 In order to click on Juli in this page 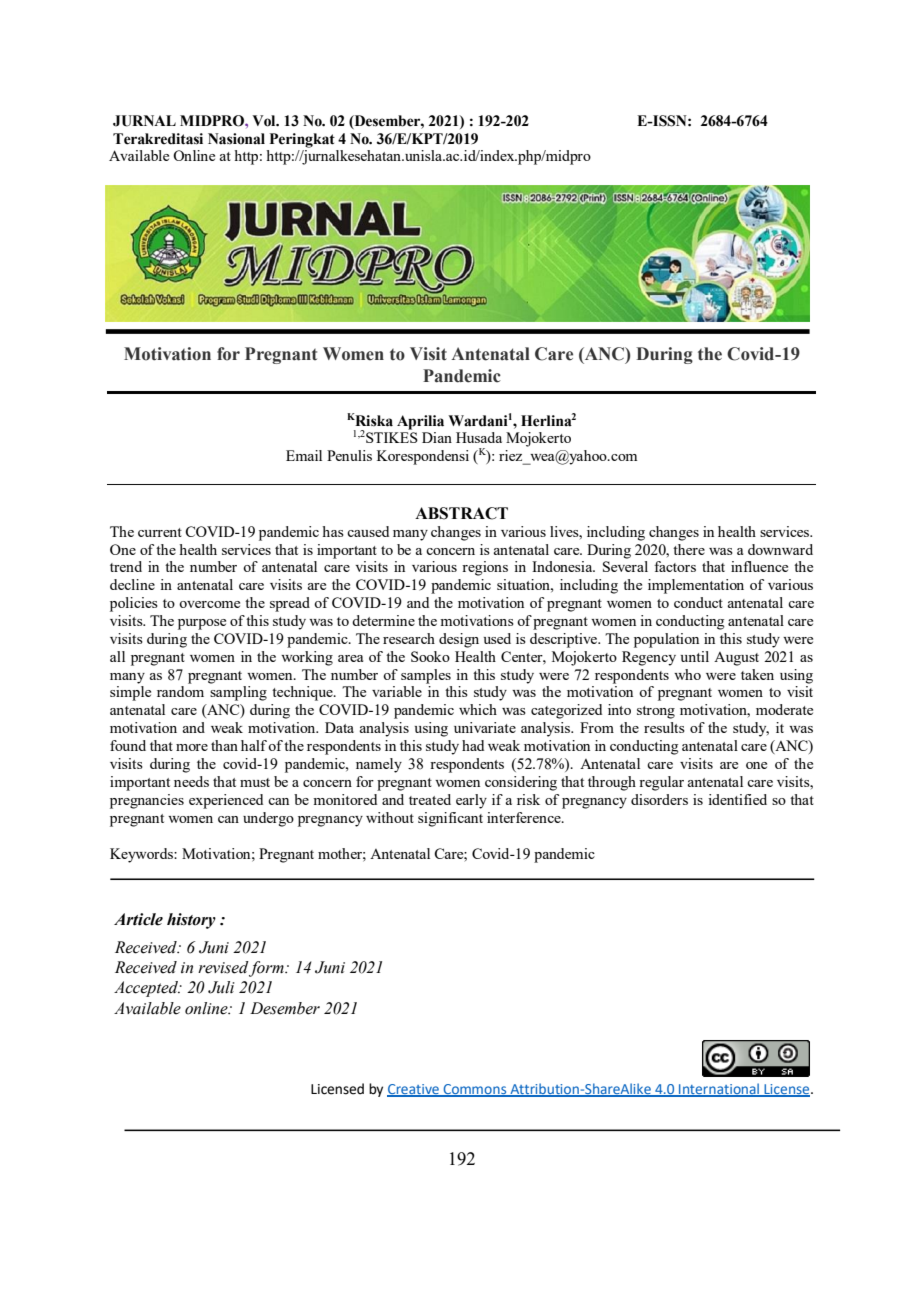, I will do `click(221, 987)`.
